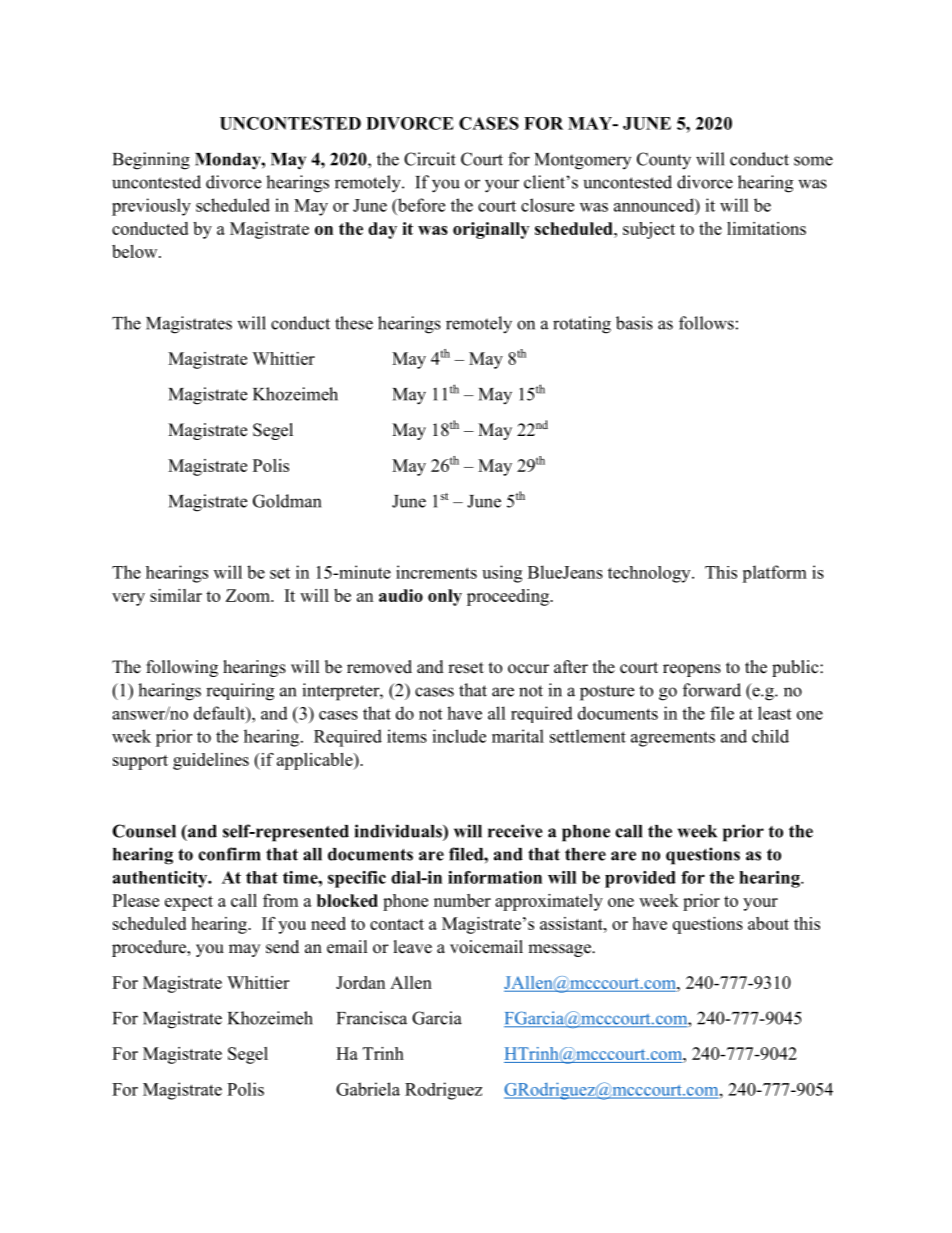  What do you see at coordinates (430, 159) in the screenshot?
I see `Circuit` at bounding box center [430, 159].
